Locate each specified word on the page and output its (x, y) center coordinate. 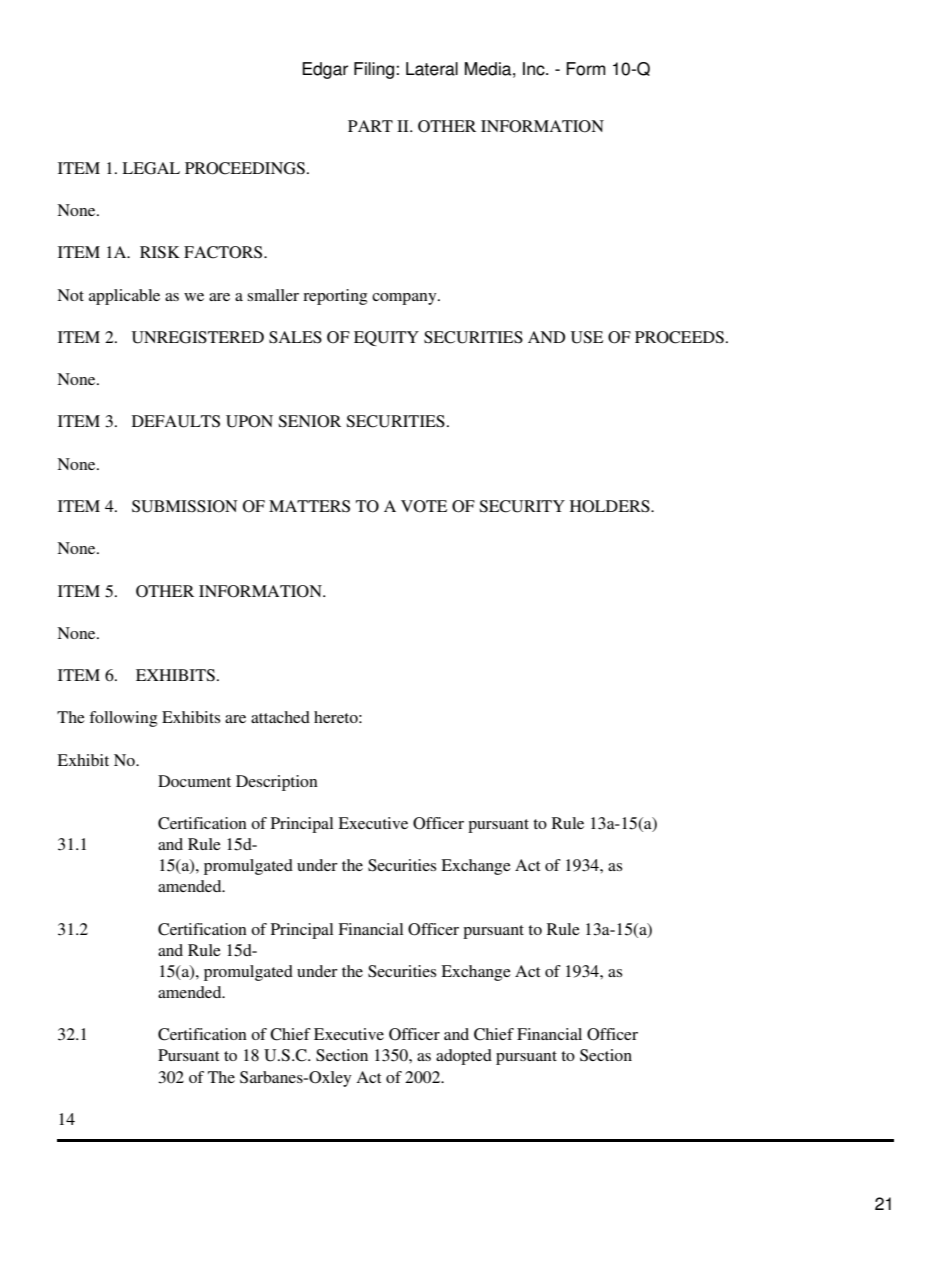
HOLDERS (611, 506)
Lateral (432, 69)
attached (280, 717)
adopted (464, 1057)
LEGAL (151, 168)
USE (587, 337)
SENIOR (309, 421)
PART (370, 126)
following (123, 719)
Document (194, 781)
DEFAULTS (176, 421)
